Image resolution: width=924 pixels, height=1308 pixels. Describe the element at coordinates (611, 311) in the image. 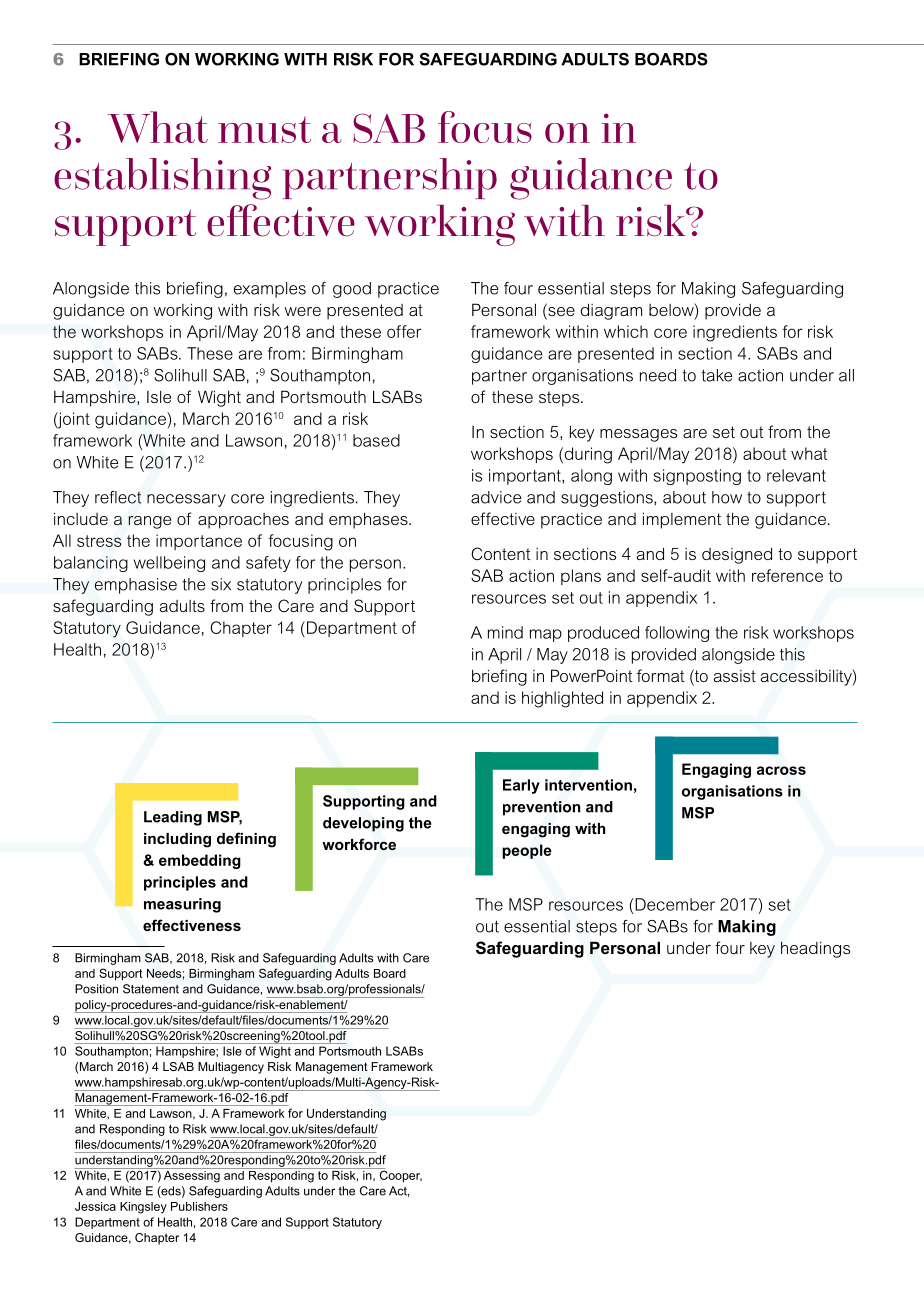

I see `diagram` at that location.
